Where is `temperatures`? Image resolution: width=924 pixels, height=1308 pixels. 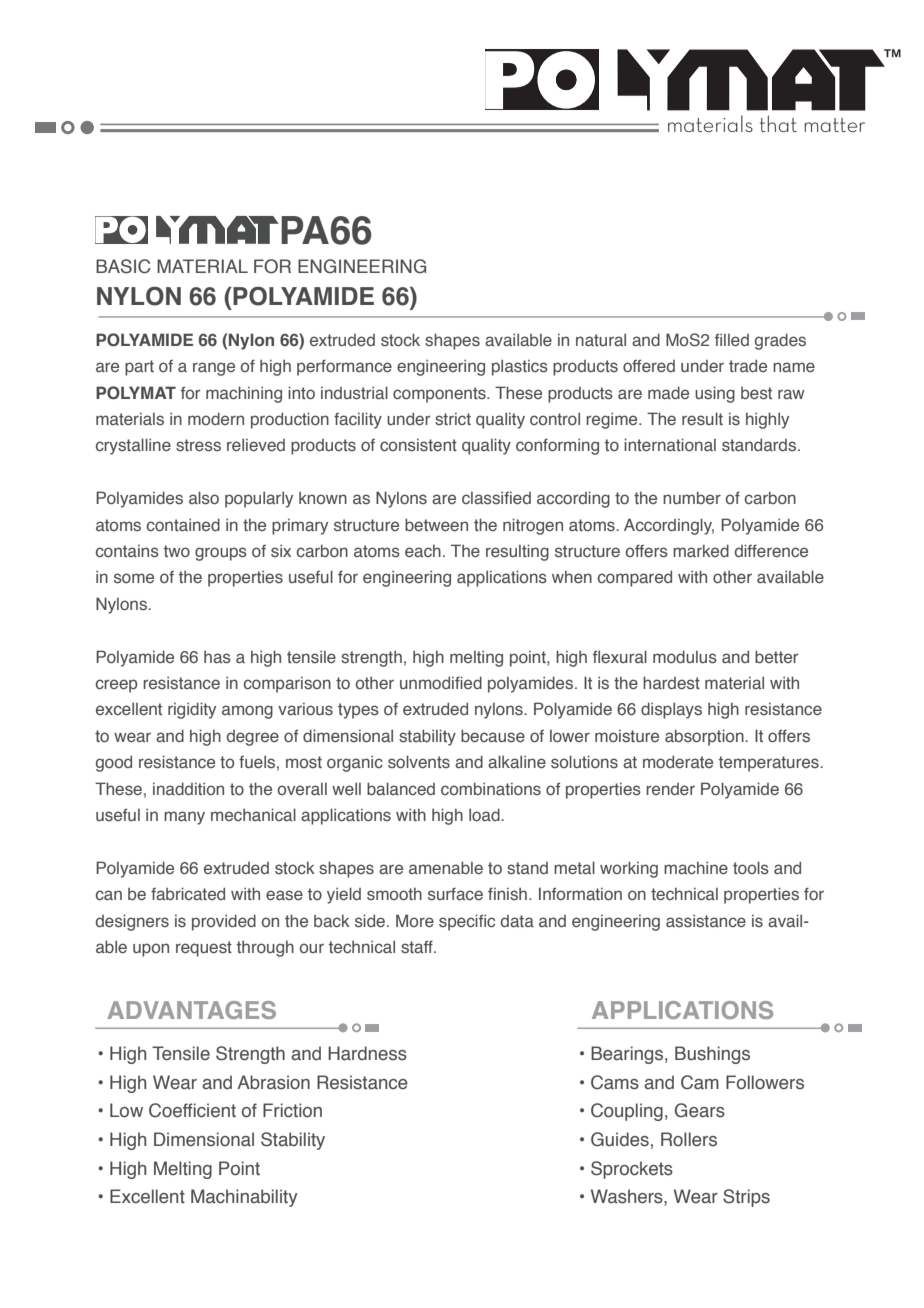 temperatures is located at coordinates (770, 764).
